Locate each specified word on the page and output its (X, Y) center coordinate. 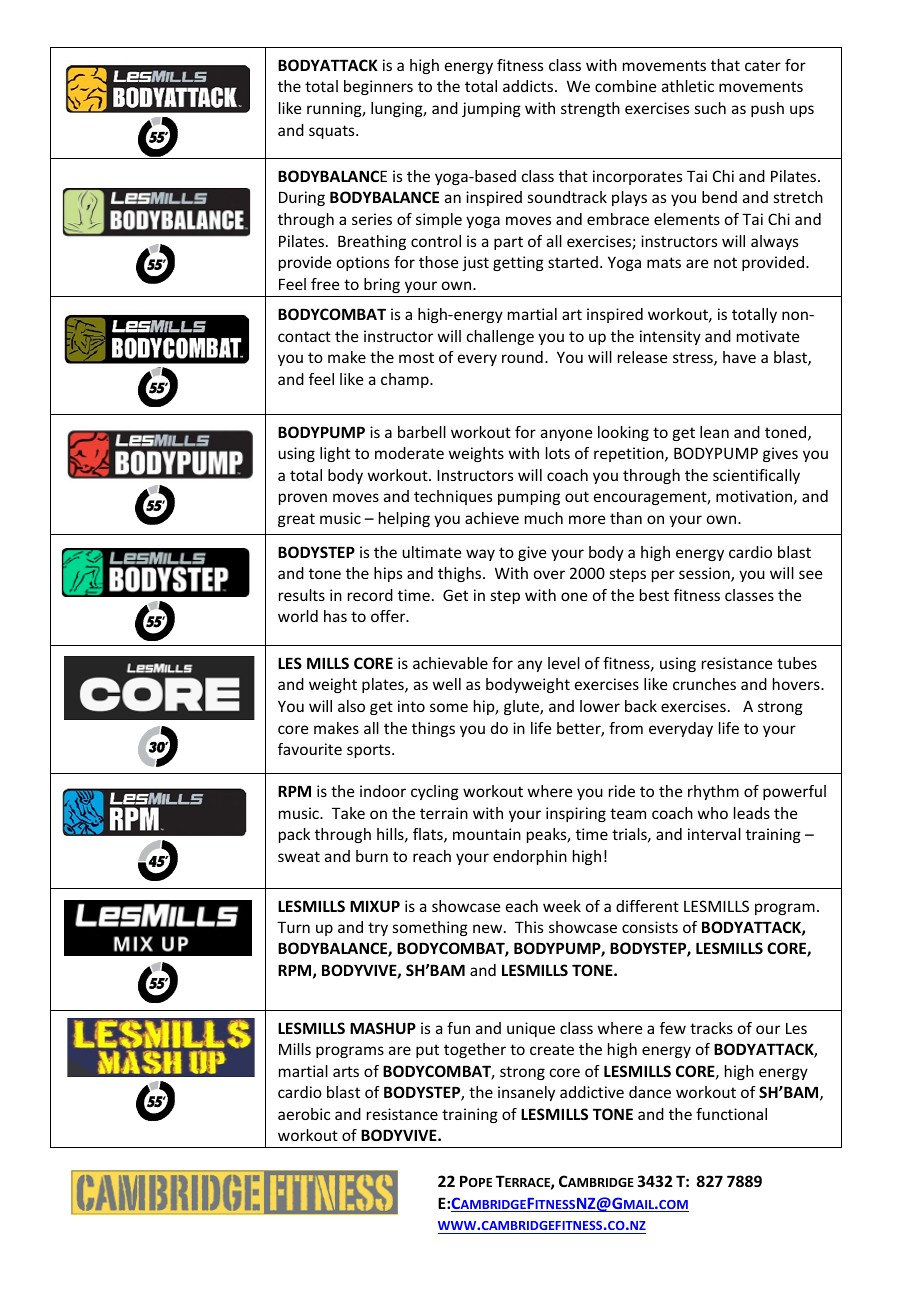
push (767, 109)
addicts (529, 86)
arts (346, 1071)
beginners (378, 87)
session (705, 574)
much (544, 518)
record (370, 595)
